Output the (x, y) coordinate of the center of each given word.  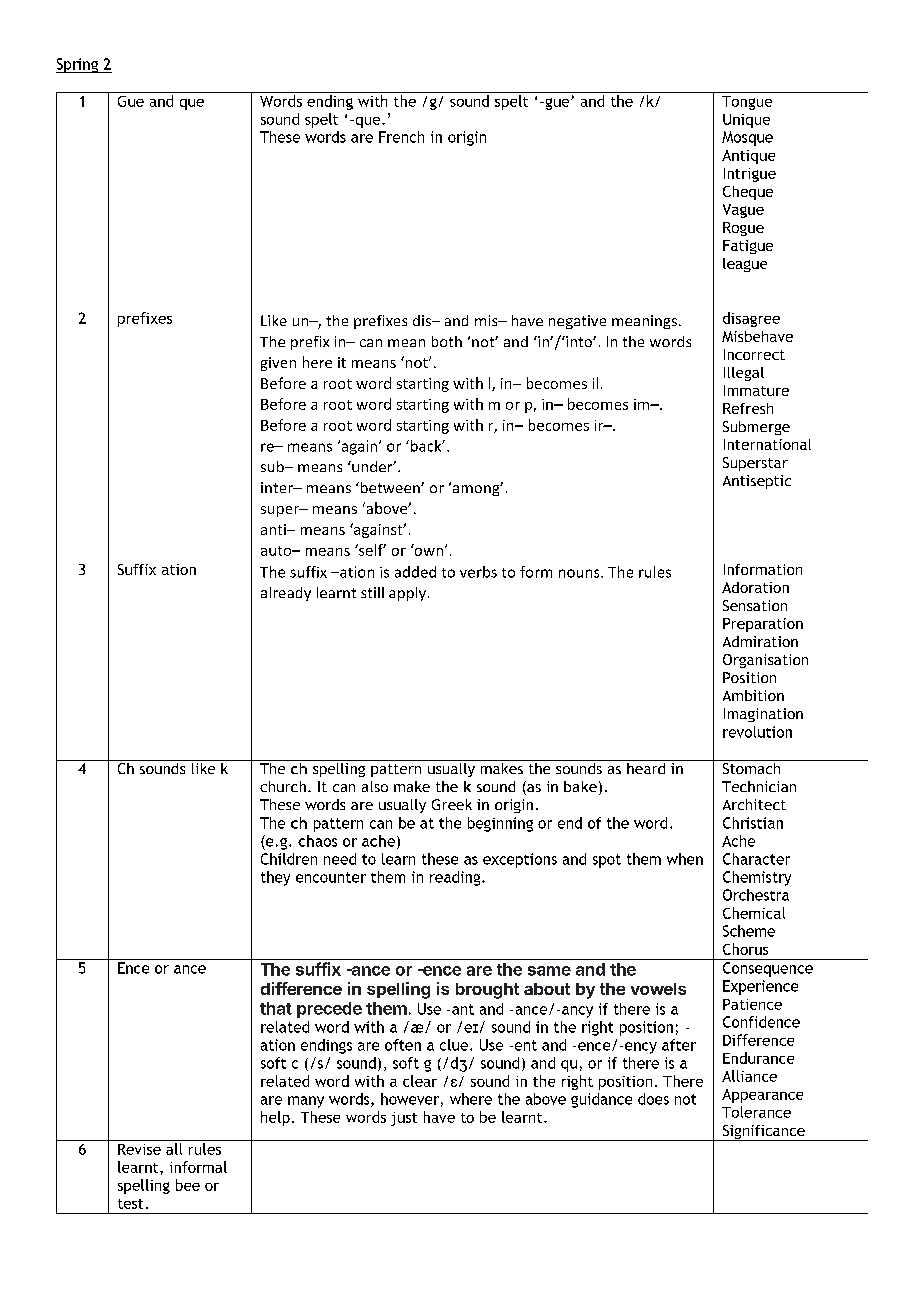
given (278, 364)
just (404, 1119)
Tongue (747, 103)
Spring (78, 65)
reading (456, 878)
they (275, 878)
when (685, 859)
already (286, 594)
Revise (139, 1149)
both (447, 341)
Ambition (753, 695)
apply (407, 594)
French (401, 137)
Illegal (744, 374)
